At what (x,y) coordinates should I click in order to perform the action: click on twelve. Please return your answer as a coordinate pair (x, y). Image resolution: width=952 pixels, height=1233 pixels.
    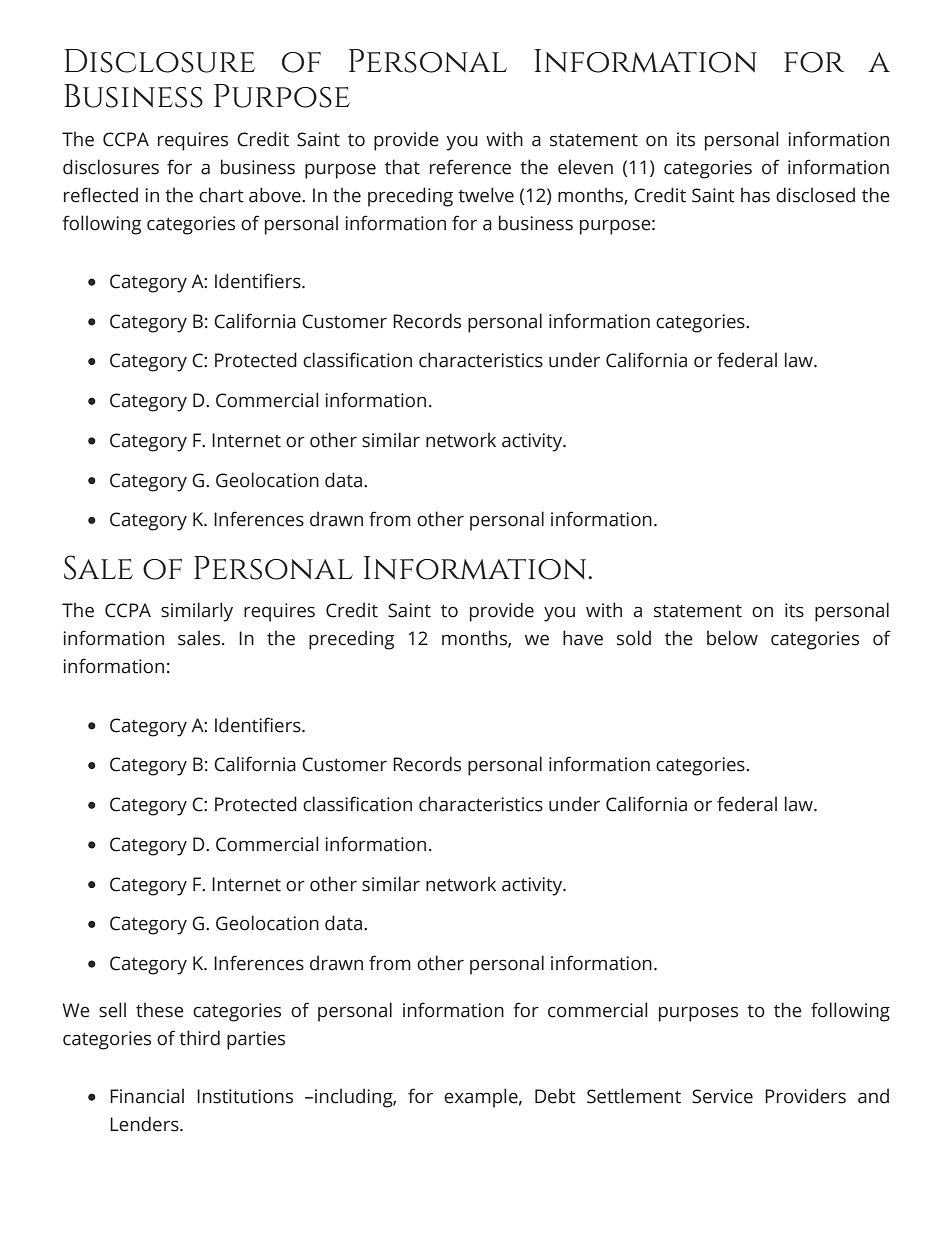
    Looking at the image, I should click on (486, 195).
